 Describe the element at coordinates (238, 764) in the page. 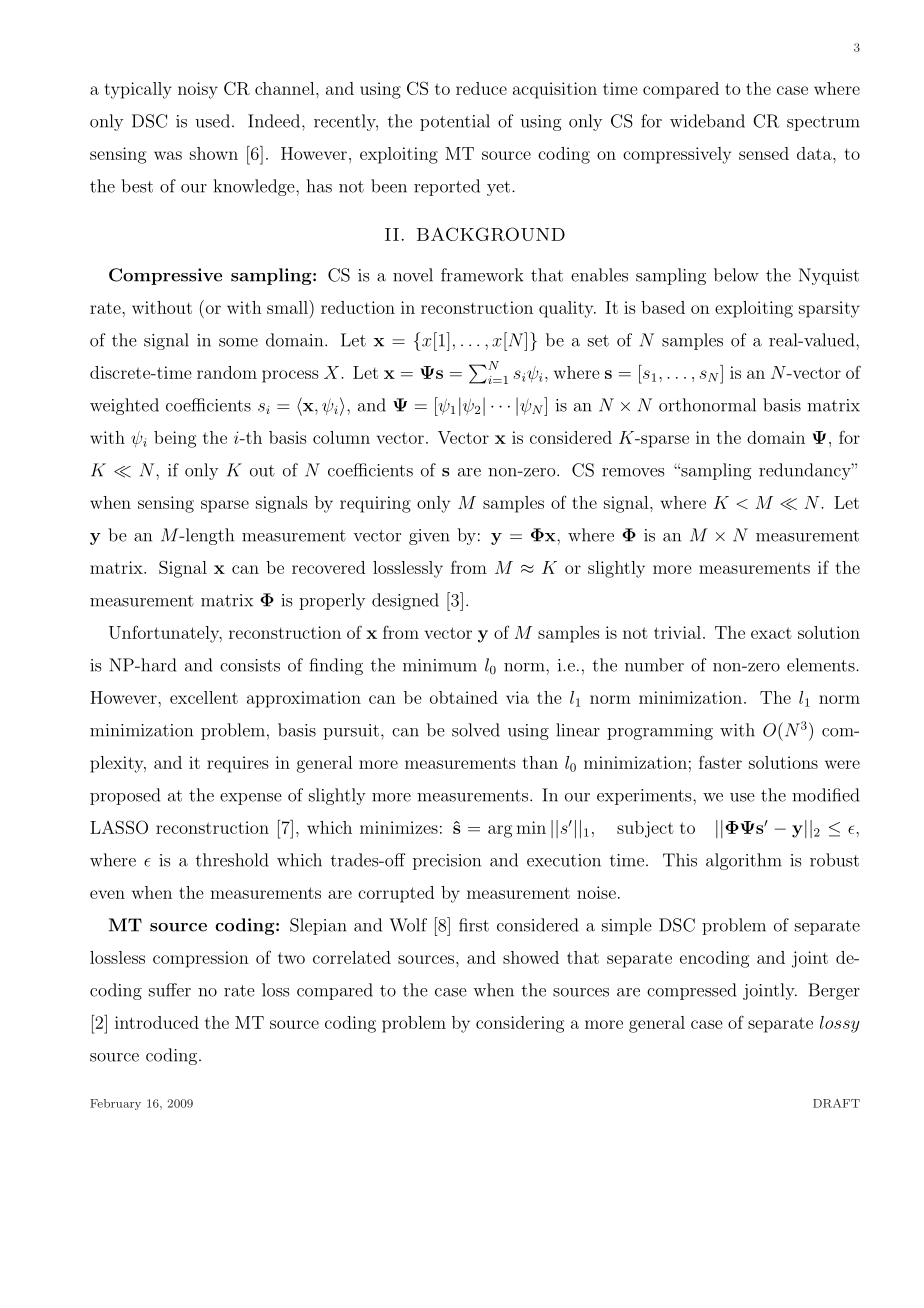

I see `requires` at that location.
